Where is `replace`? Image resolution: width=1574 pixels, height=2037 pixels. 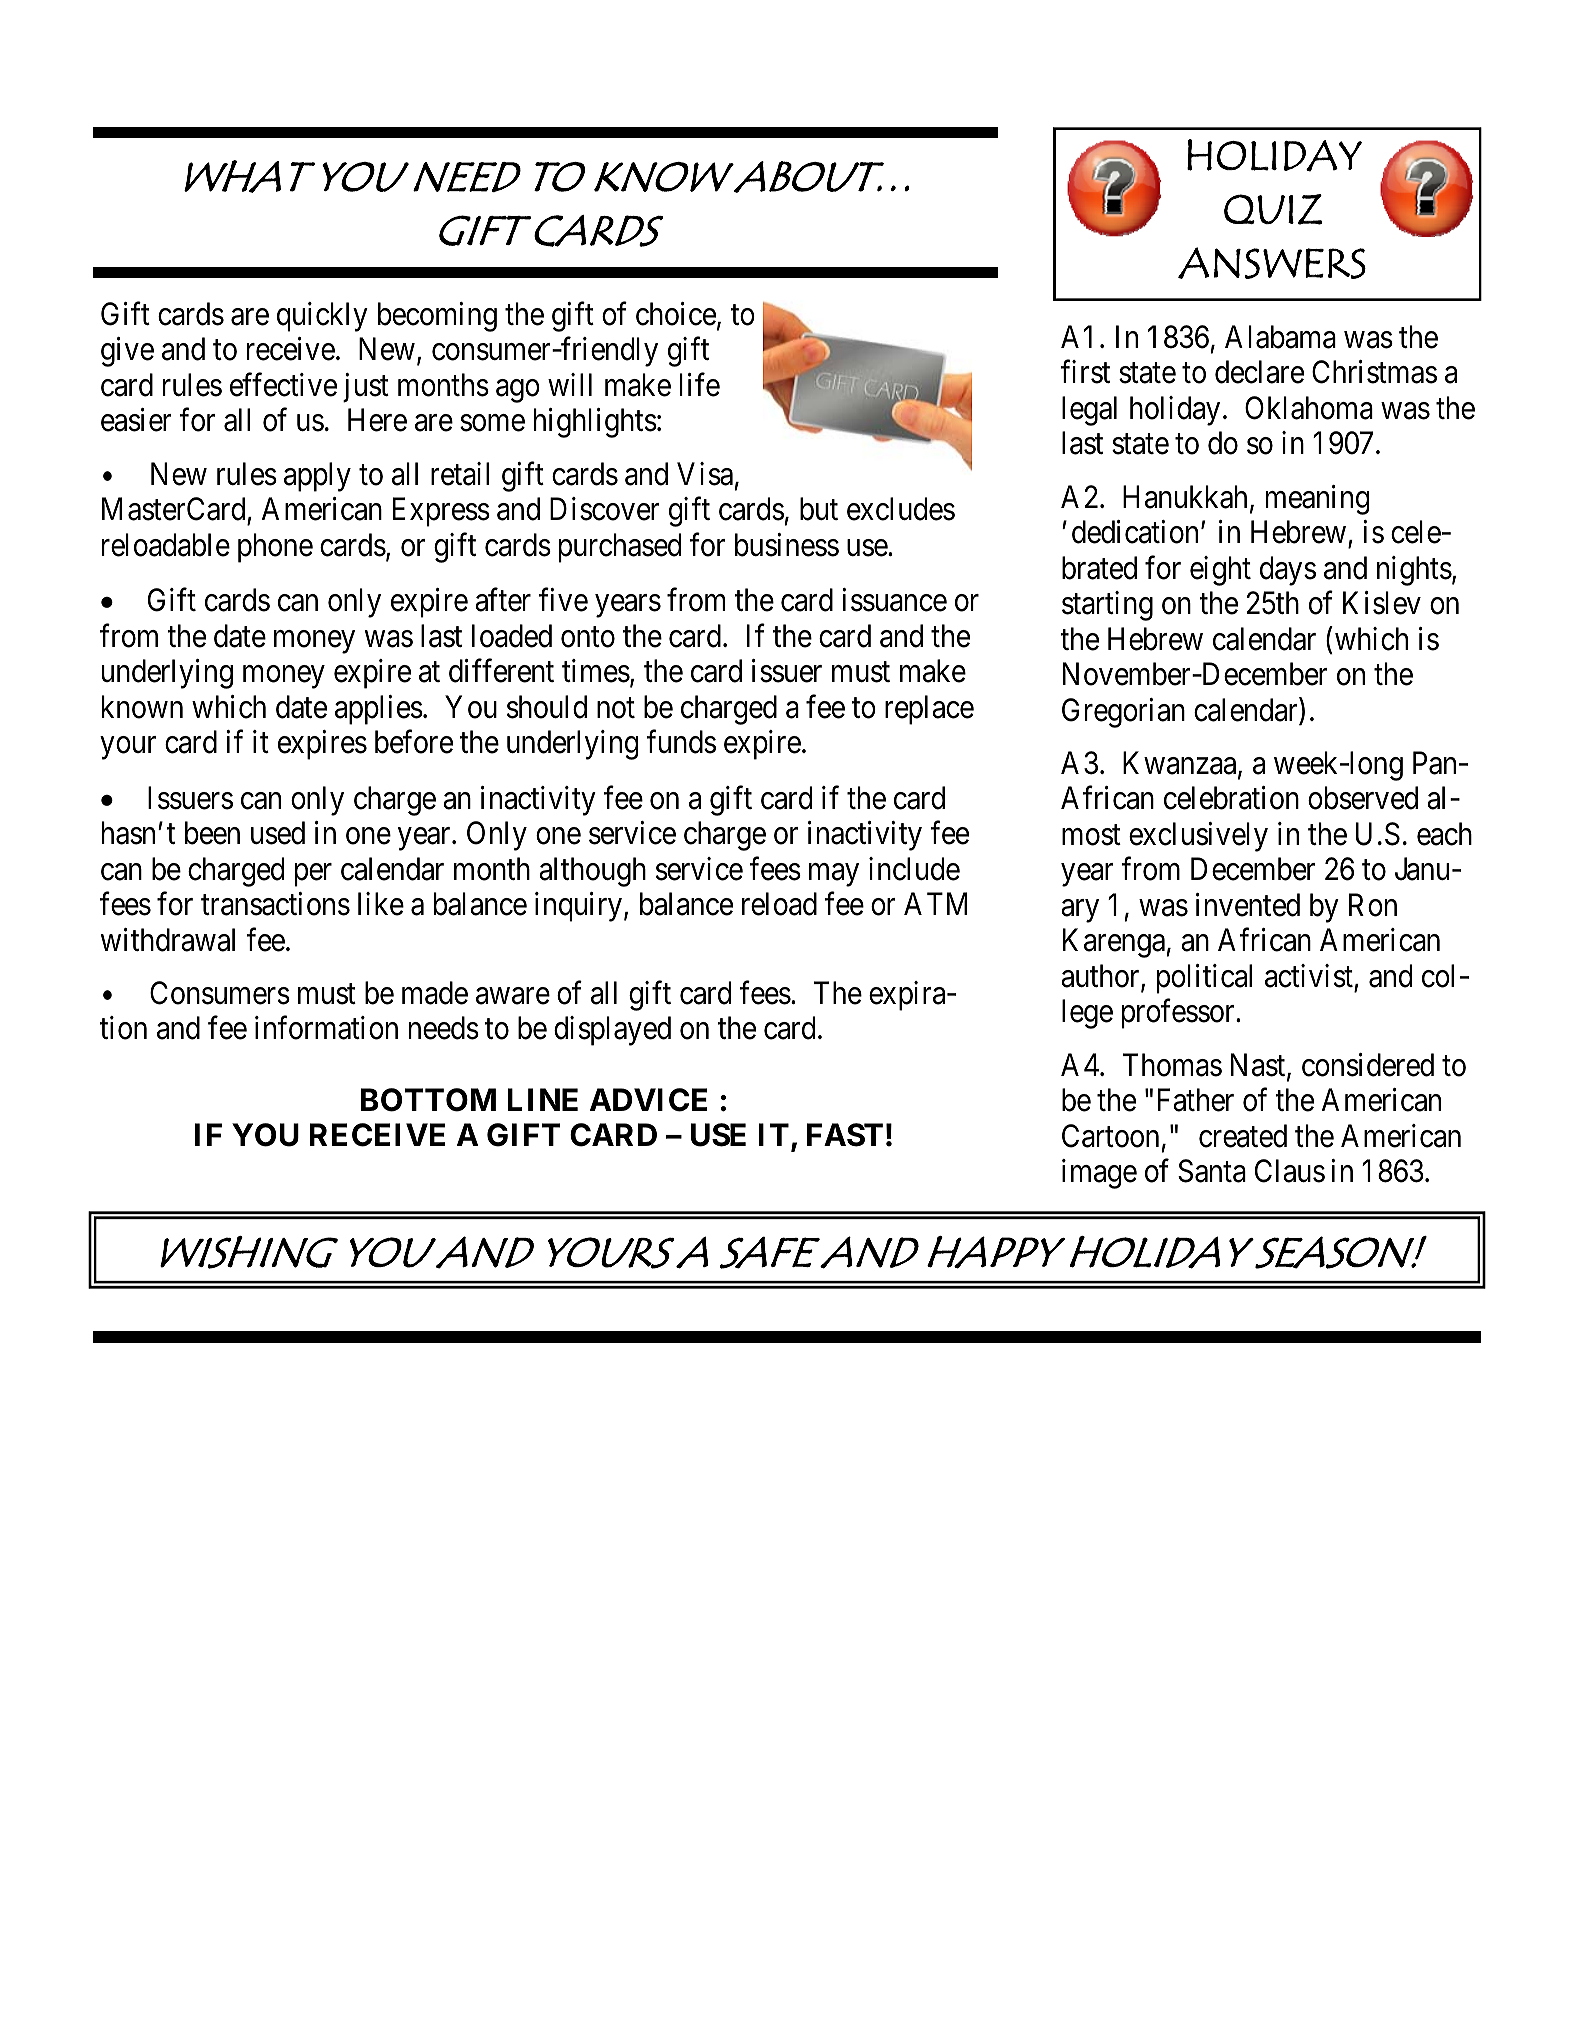 replace is located at coordinates (929, 710).
